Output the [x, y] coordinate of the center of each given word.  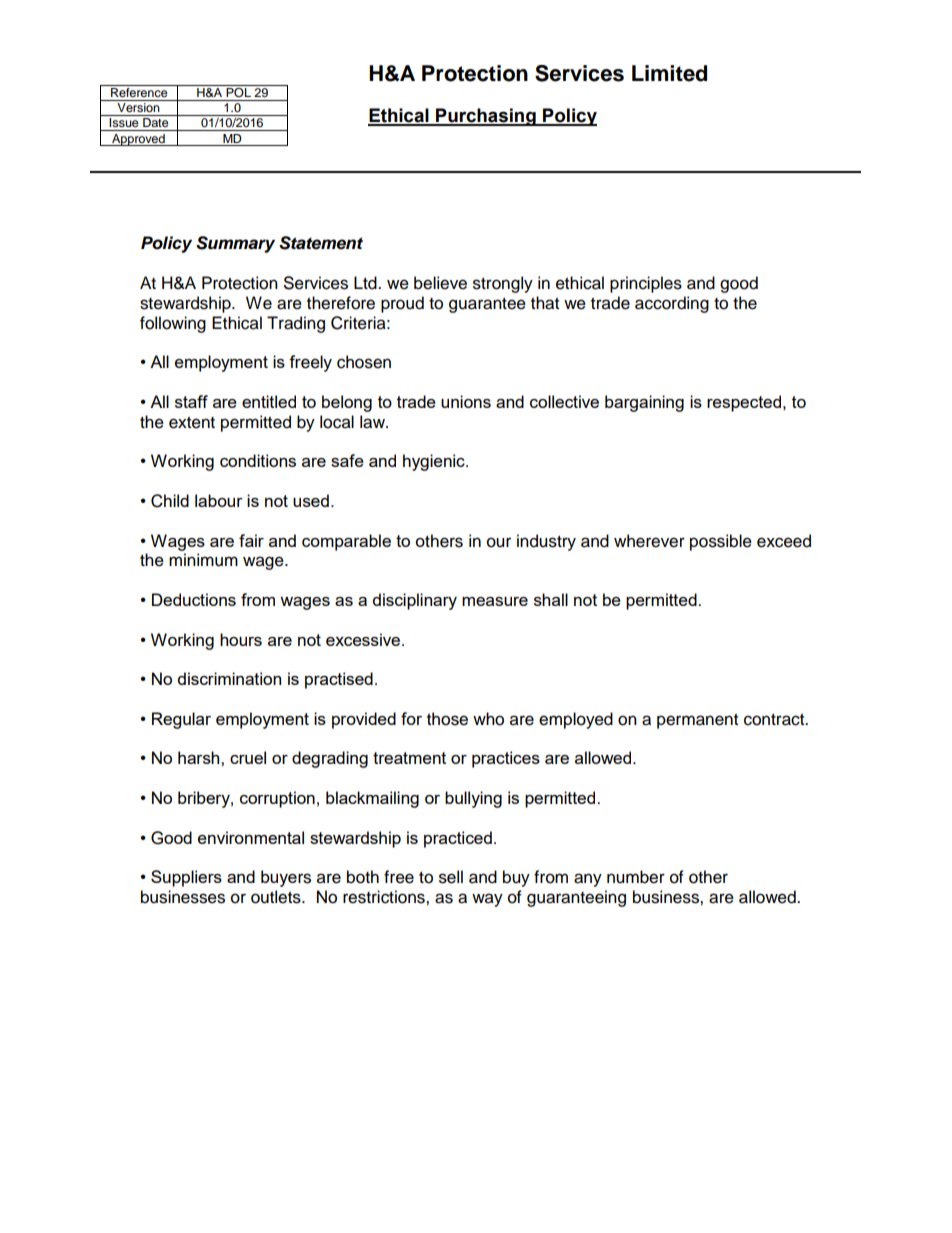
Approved [138, 140]
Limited [669, 73]
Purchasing [486, 117]
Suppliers [186, 878]
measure [495, 601]
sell [451, 877]
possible [721, 542]
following [173, 324]
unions [466, 401]
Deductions [194, 599]
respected [745, 403]
